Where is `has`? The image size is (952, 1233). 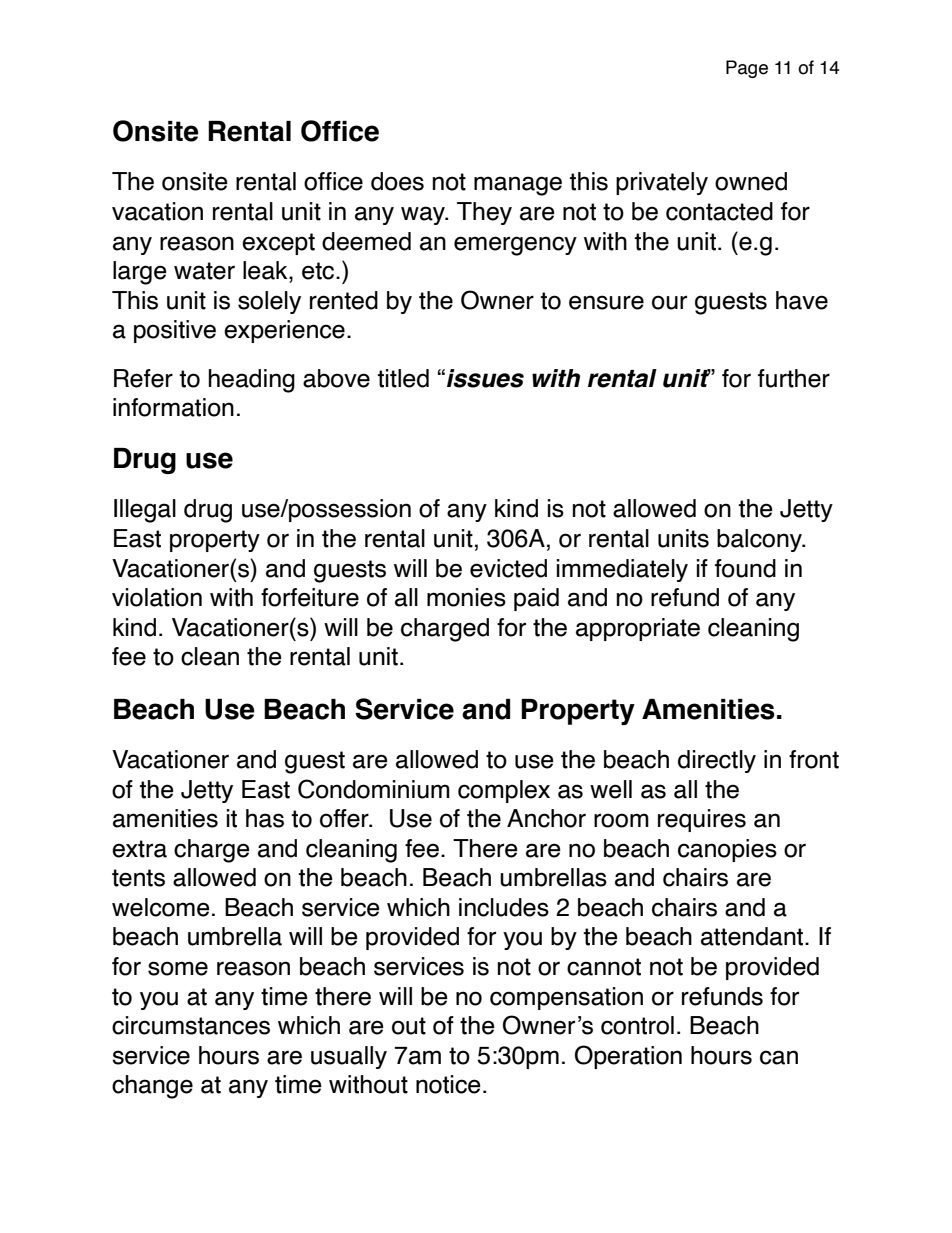 has is located at coordinates (265, 818).
